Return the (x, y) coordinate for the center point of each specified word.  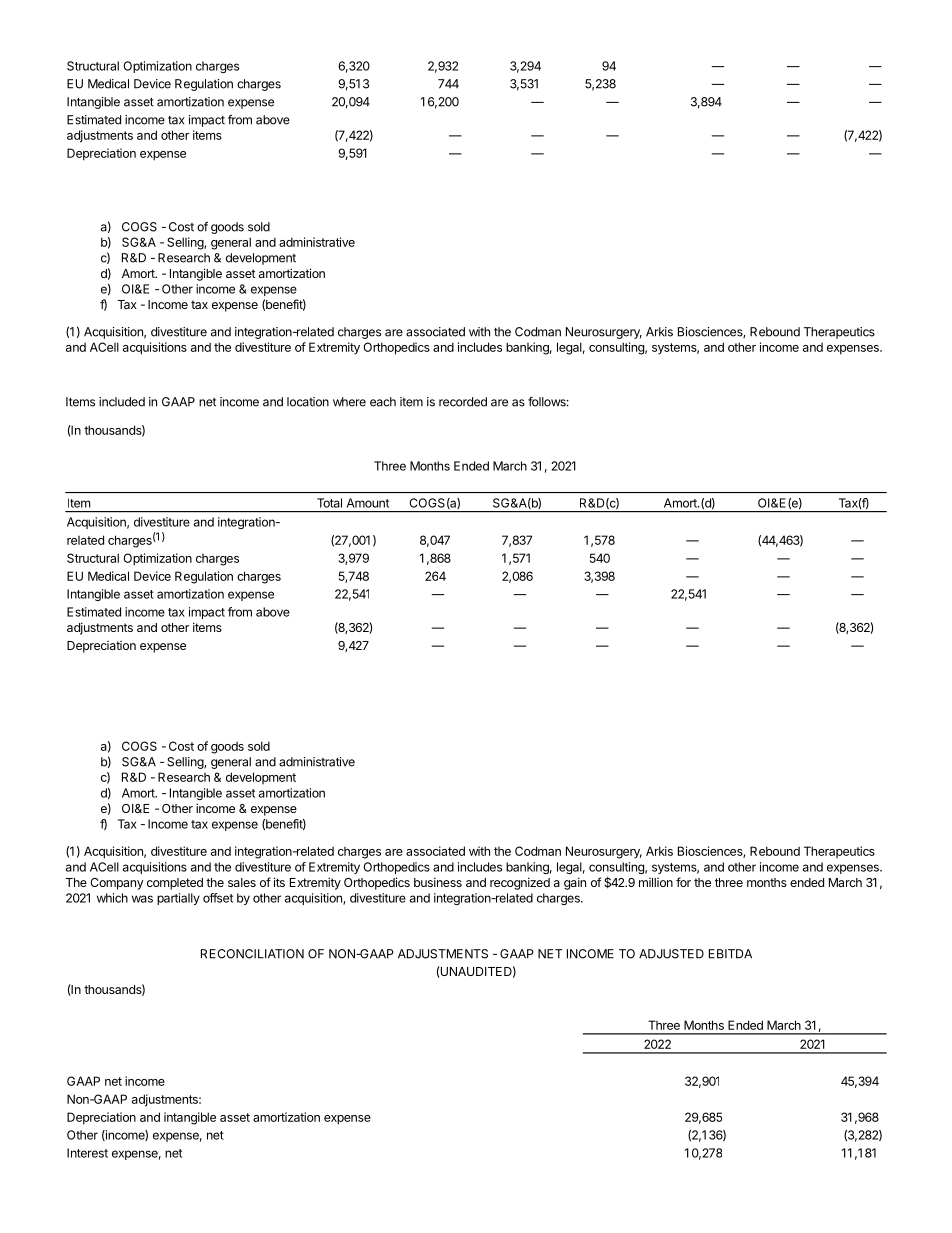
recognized (520, 883)
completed (175, 884)
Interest (87, 1153)
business (438, 882)
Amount (368, 503)
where (349, 402)
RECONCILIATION (252, 954)
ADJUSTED (671, 954)
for (683, 882)
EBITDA (730, 954)
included (122, 402)
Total (329, 503)
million (656, 882)
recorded (463, 402)
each (383, 402)
